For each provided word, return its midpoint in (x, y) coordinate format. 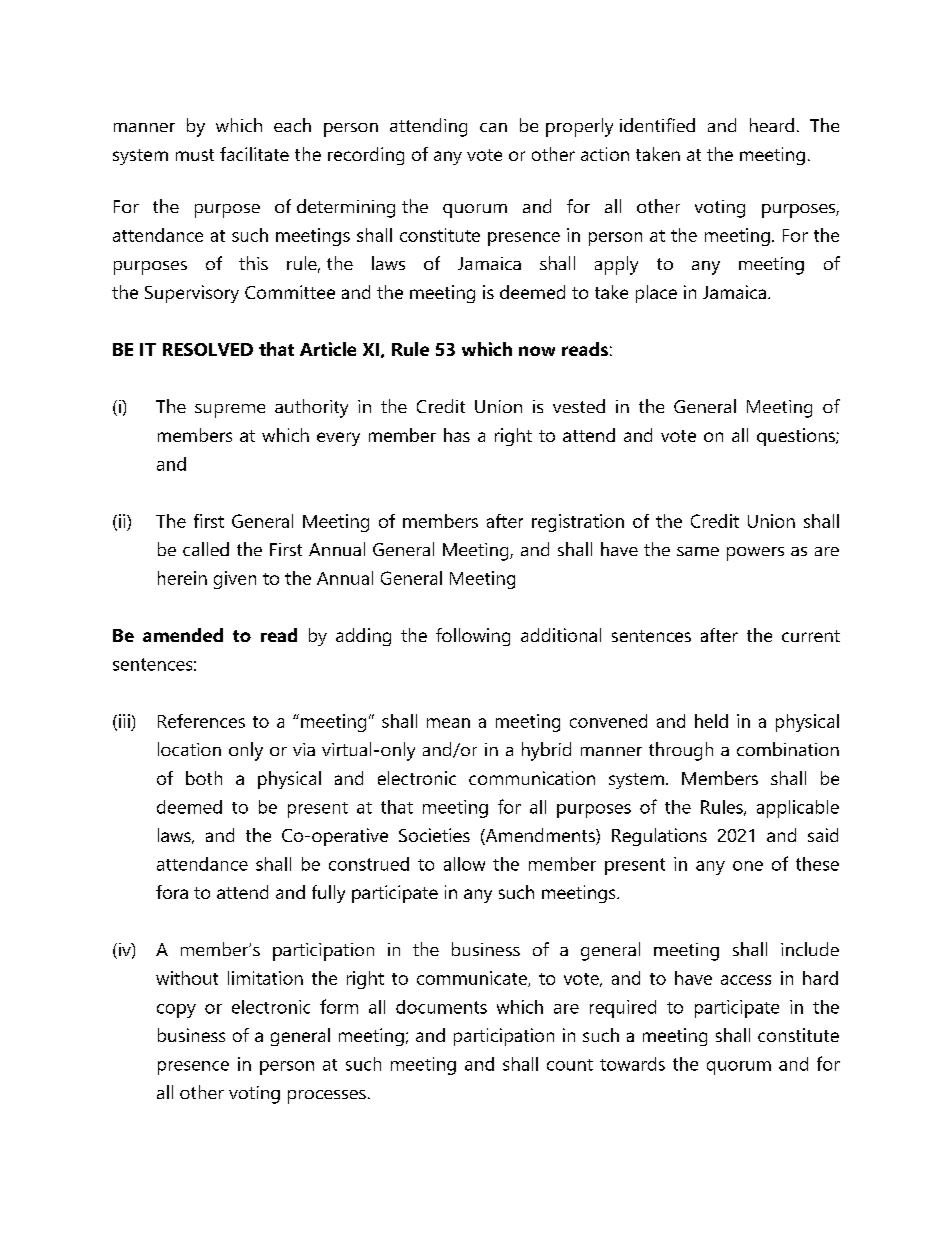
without (187, 978)
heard (772, 125)
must (195, 155)
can (493, 127)
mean (448, 723)
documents (441, 1007)
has (457, 435)
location (189, 749)
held (711, 721)
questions (797, 437)
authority (311, 408)
